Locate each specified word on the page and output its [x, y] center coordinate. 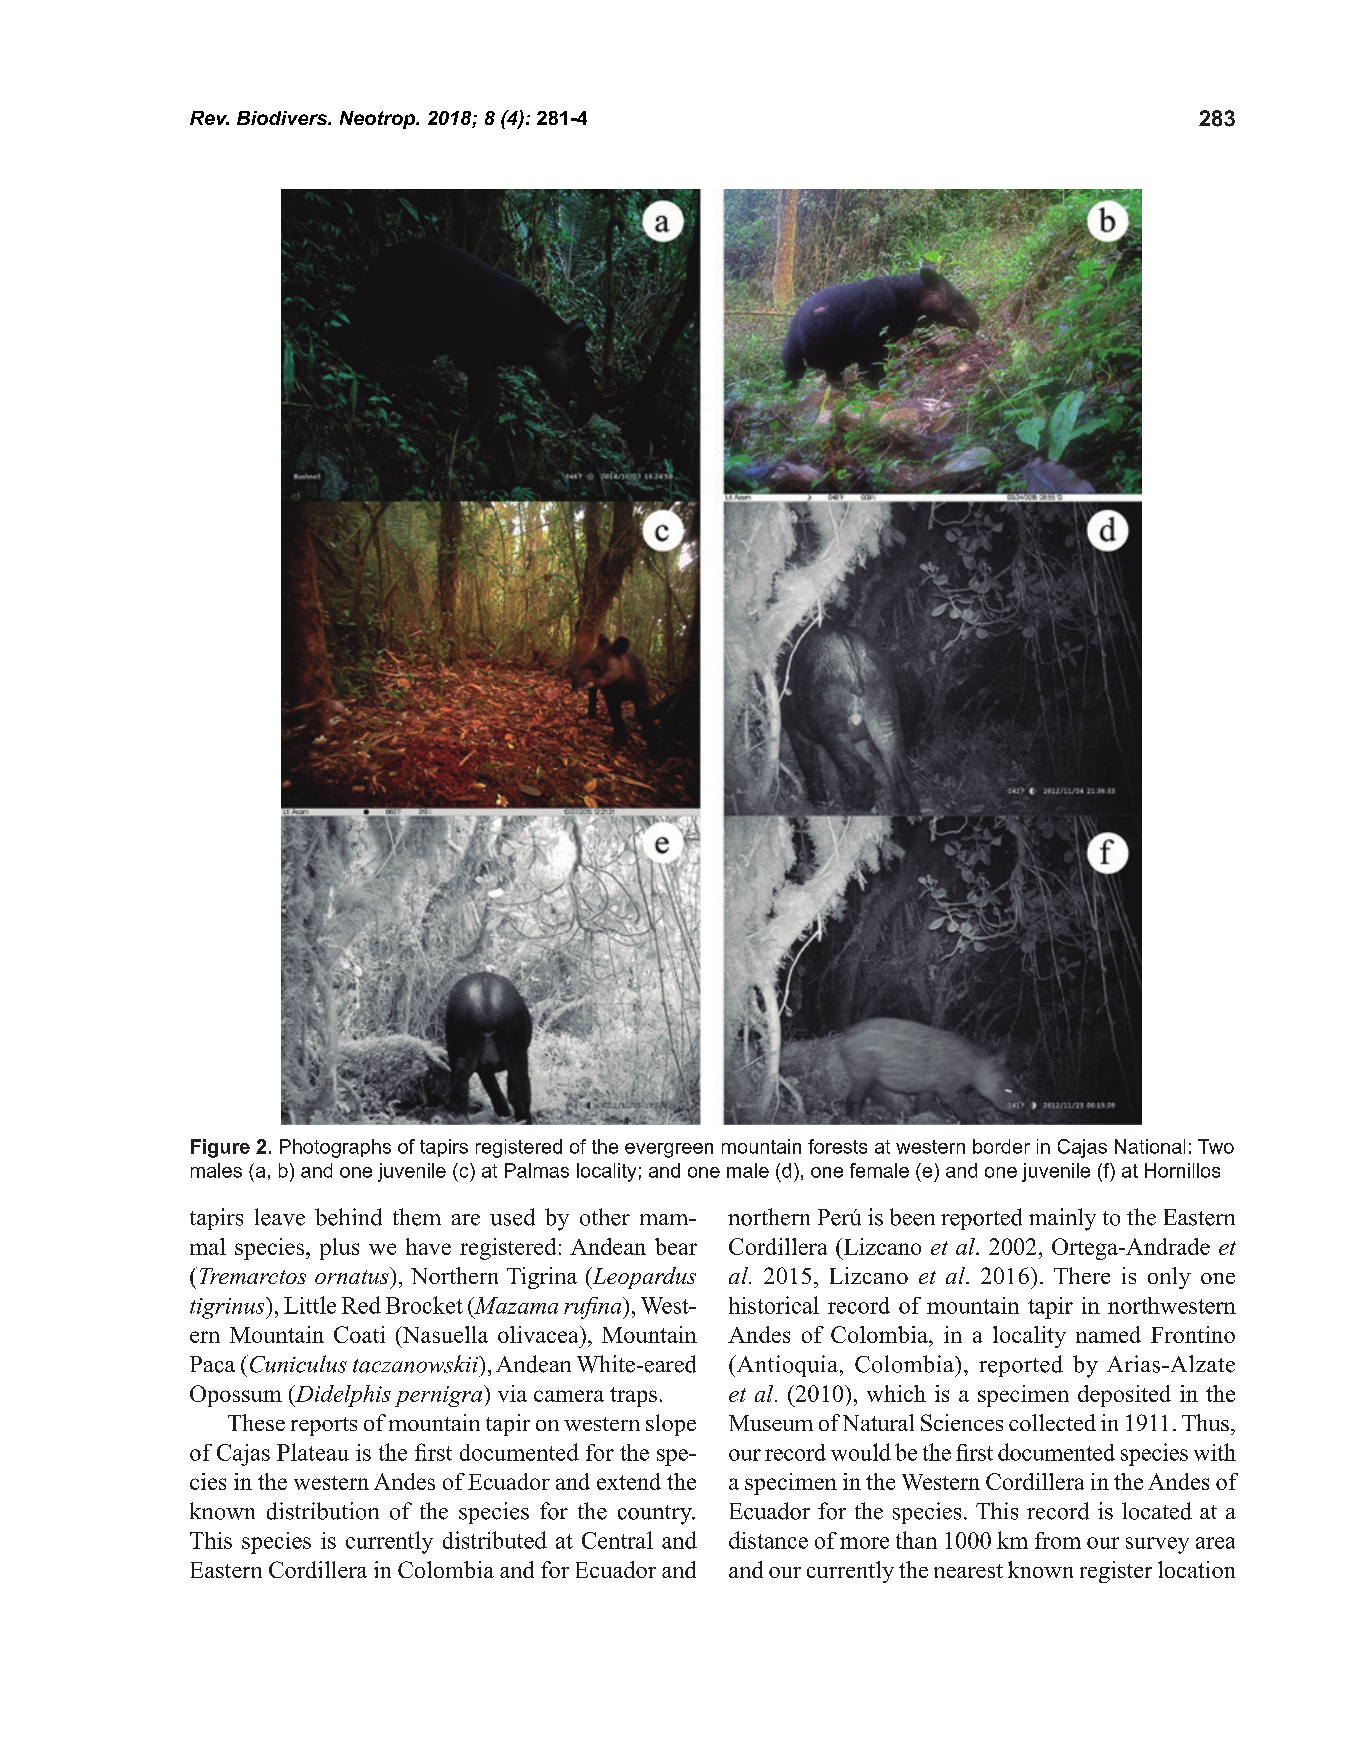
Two [1216, 1146]
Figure [220, 1148]
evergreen [669, 1150]
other [605, 1217]
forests [837, 1146]
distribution [323, 1511]
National [1150, 1146]
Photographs [335, 1148]
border [1001, 1146]
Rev [209, 118]
